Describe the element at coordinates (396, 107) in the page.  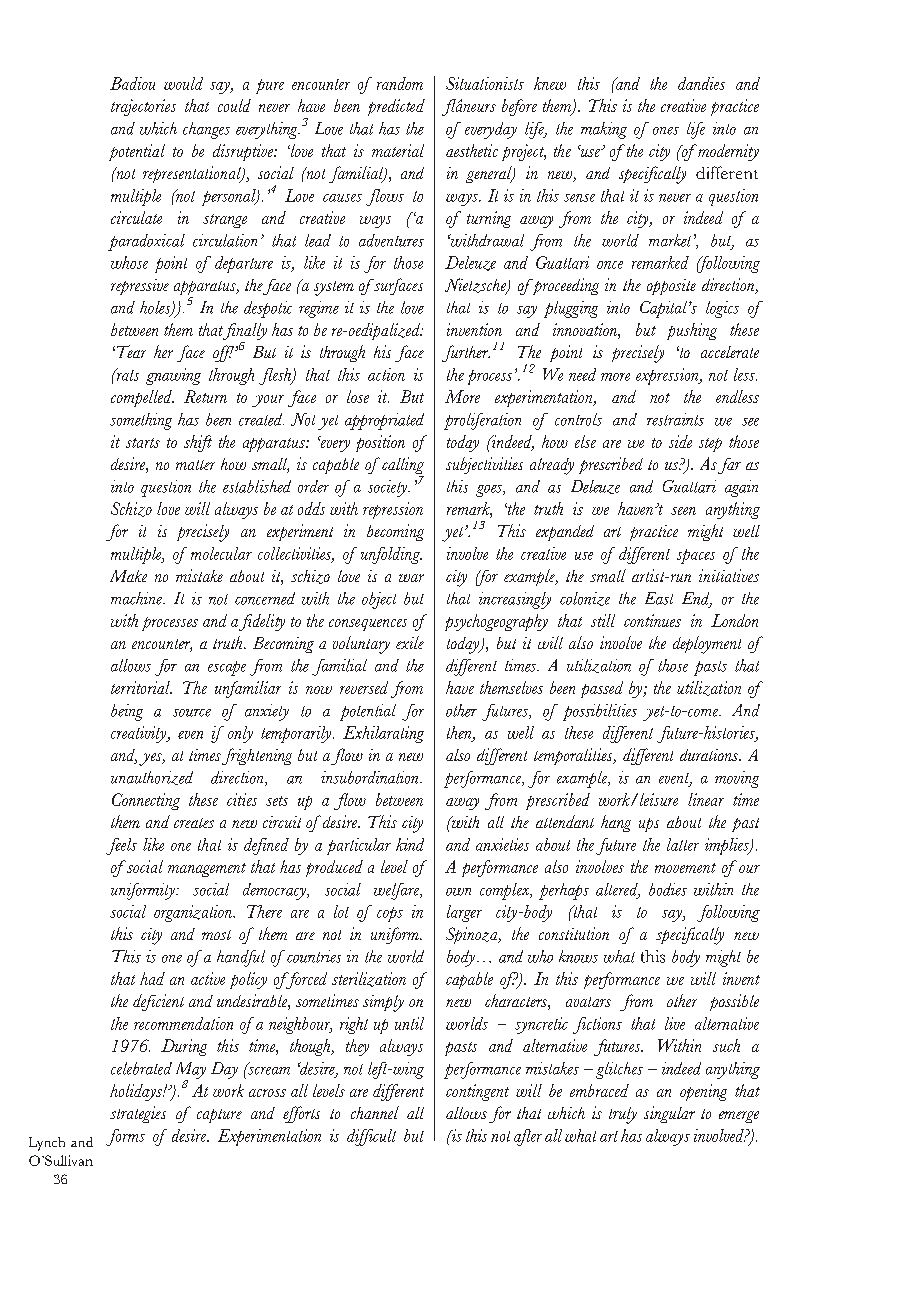
I see `predicted` at that location.
